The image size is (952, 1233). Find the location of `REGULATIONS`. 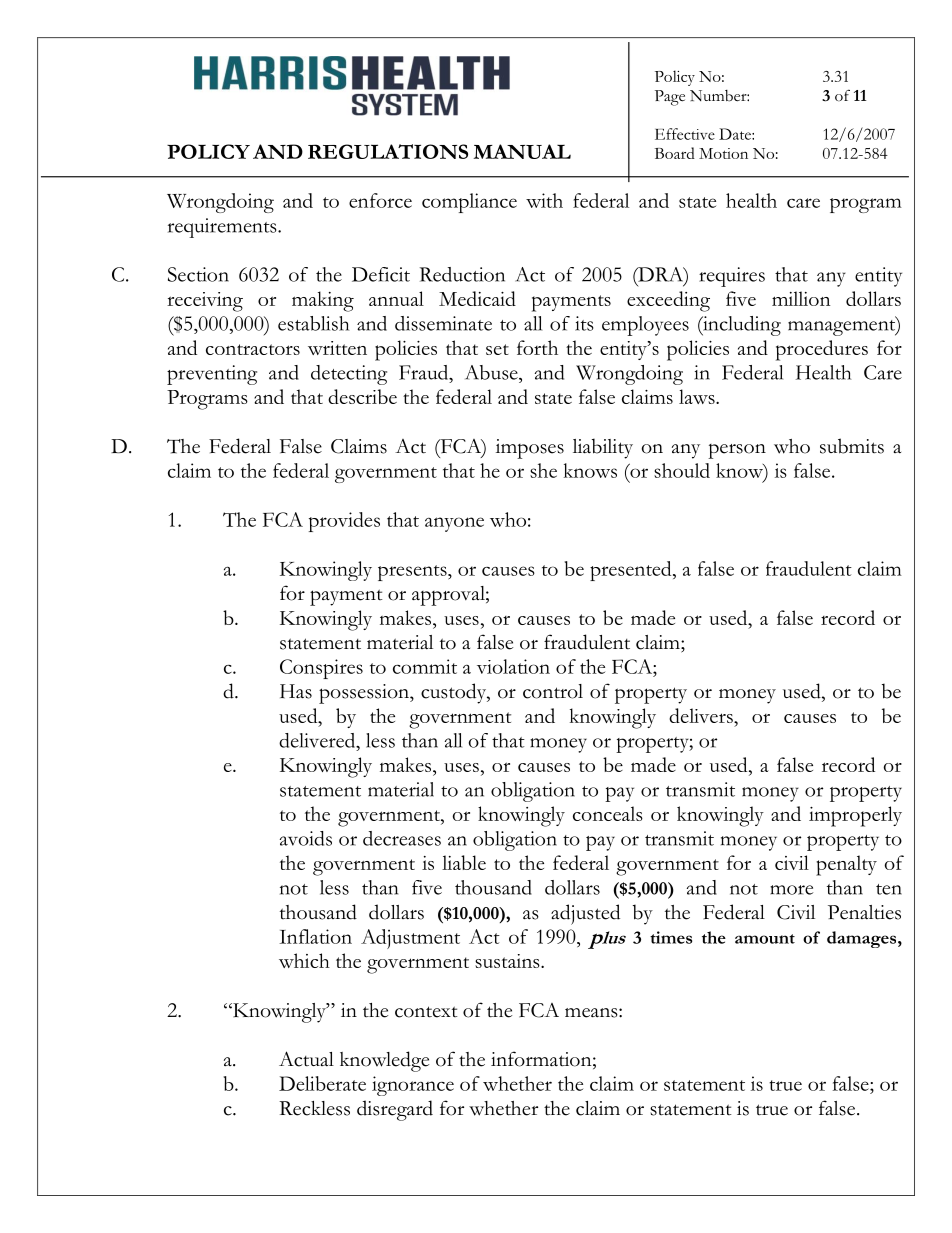

REGULATIONS is located at coordinates (388, 151).
